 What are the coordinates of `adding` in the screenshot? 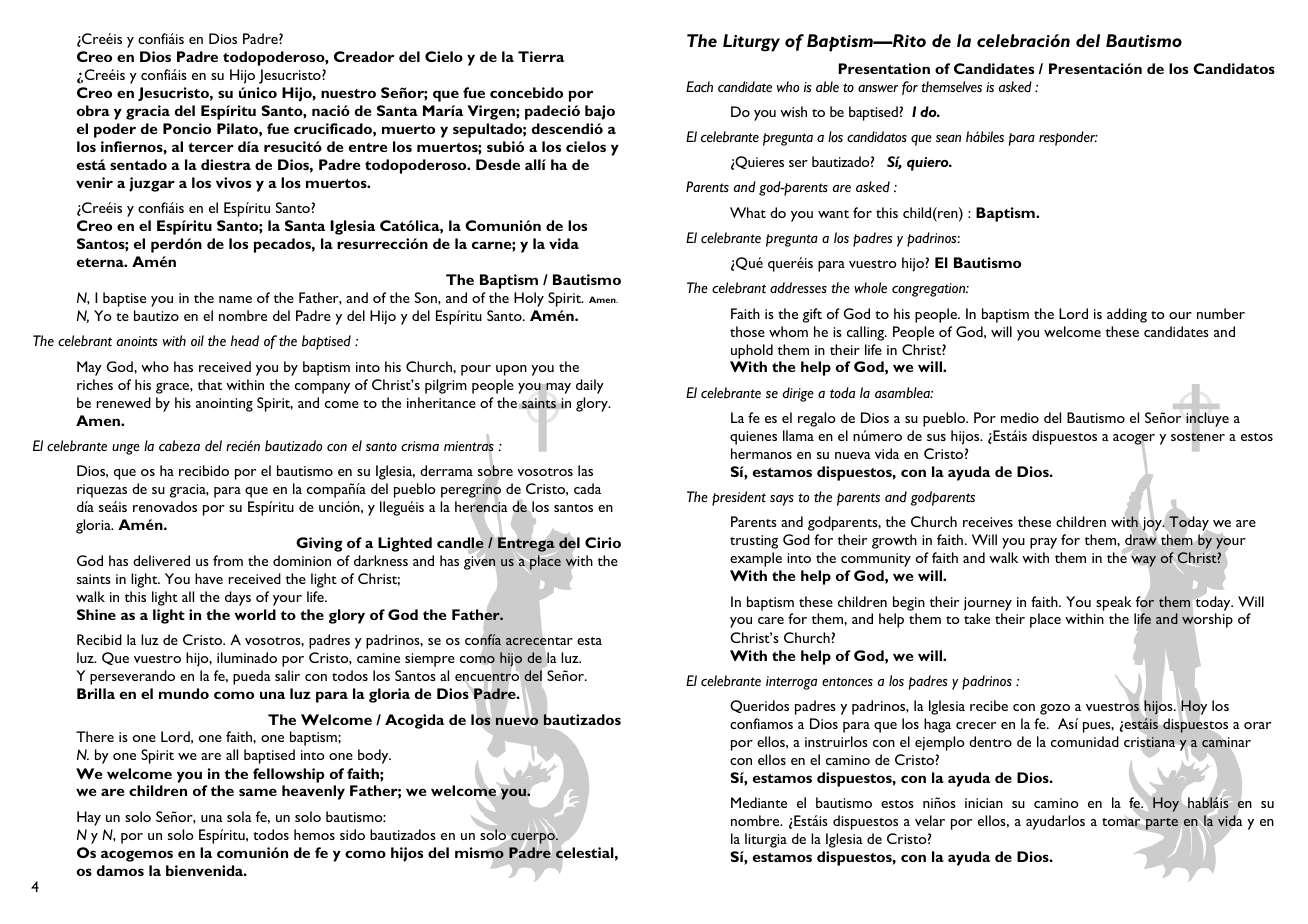 It's located at (1127, 315).
